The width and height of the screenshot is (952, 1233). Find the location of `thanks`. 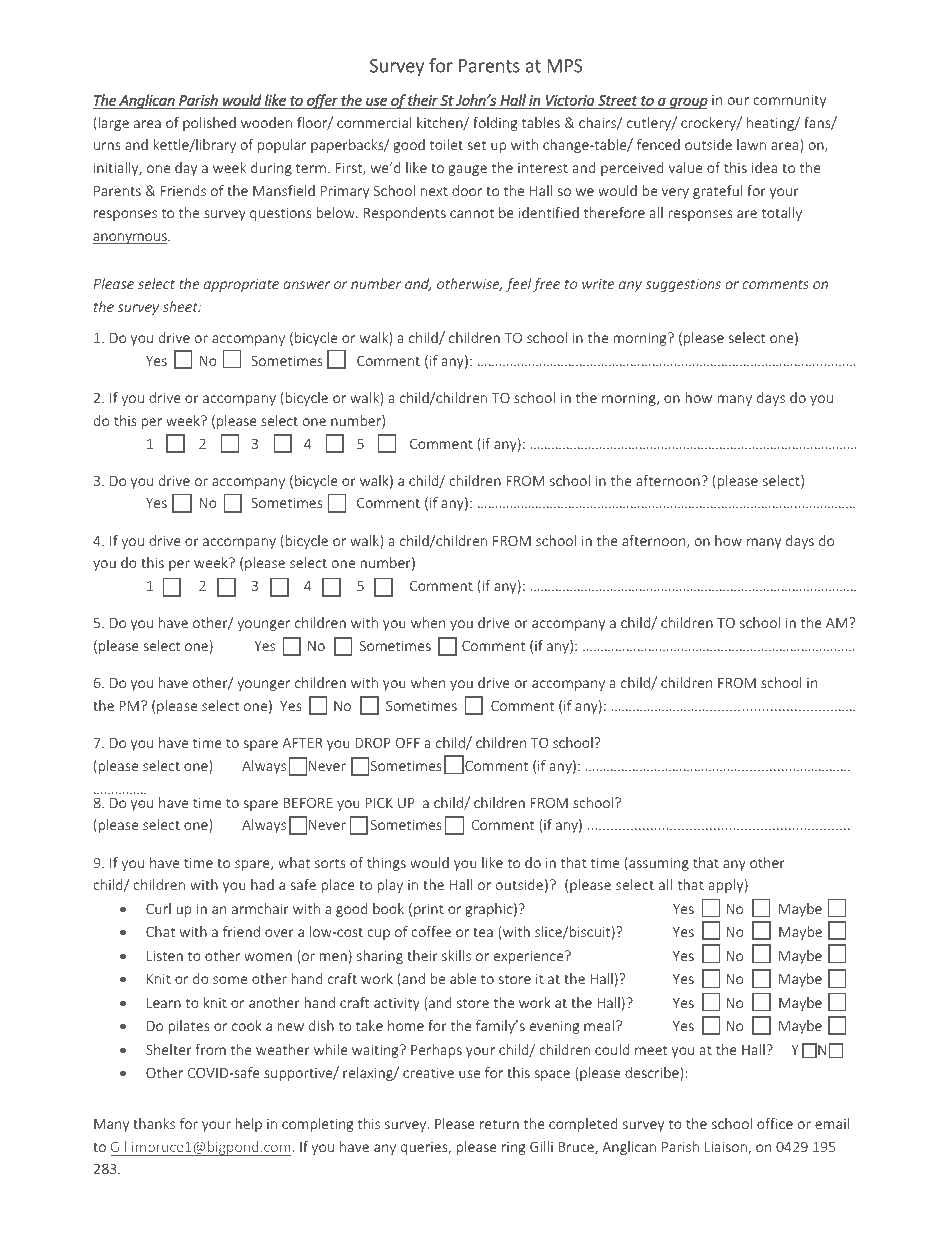

thanks is located at coordinates (154, 1123).
